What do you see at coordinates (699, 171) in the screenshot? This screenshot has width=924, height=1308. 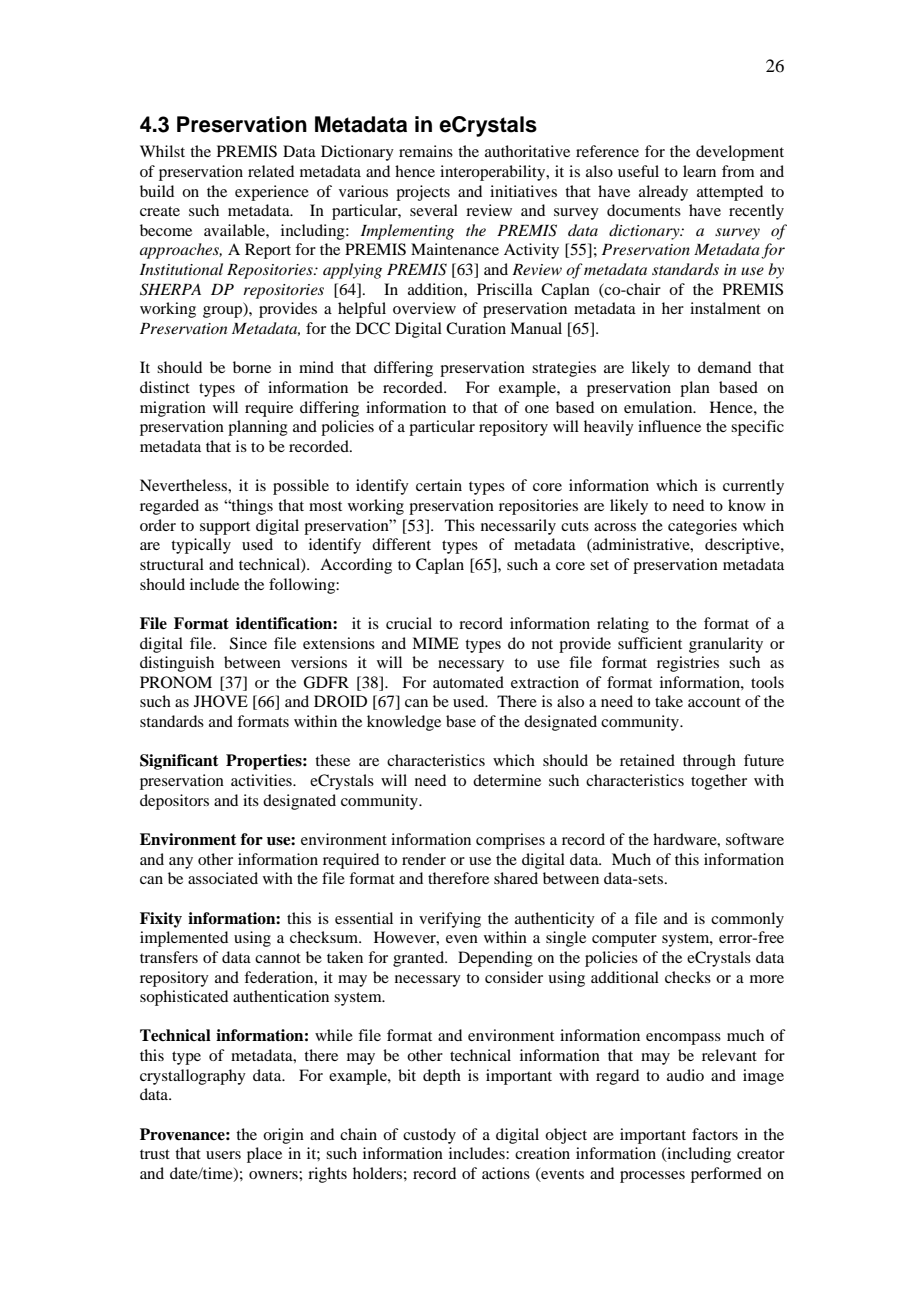 I see `learn` at bounding box center [699, 171].
